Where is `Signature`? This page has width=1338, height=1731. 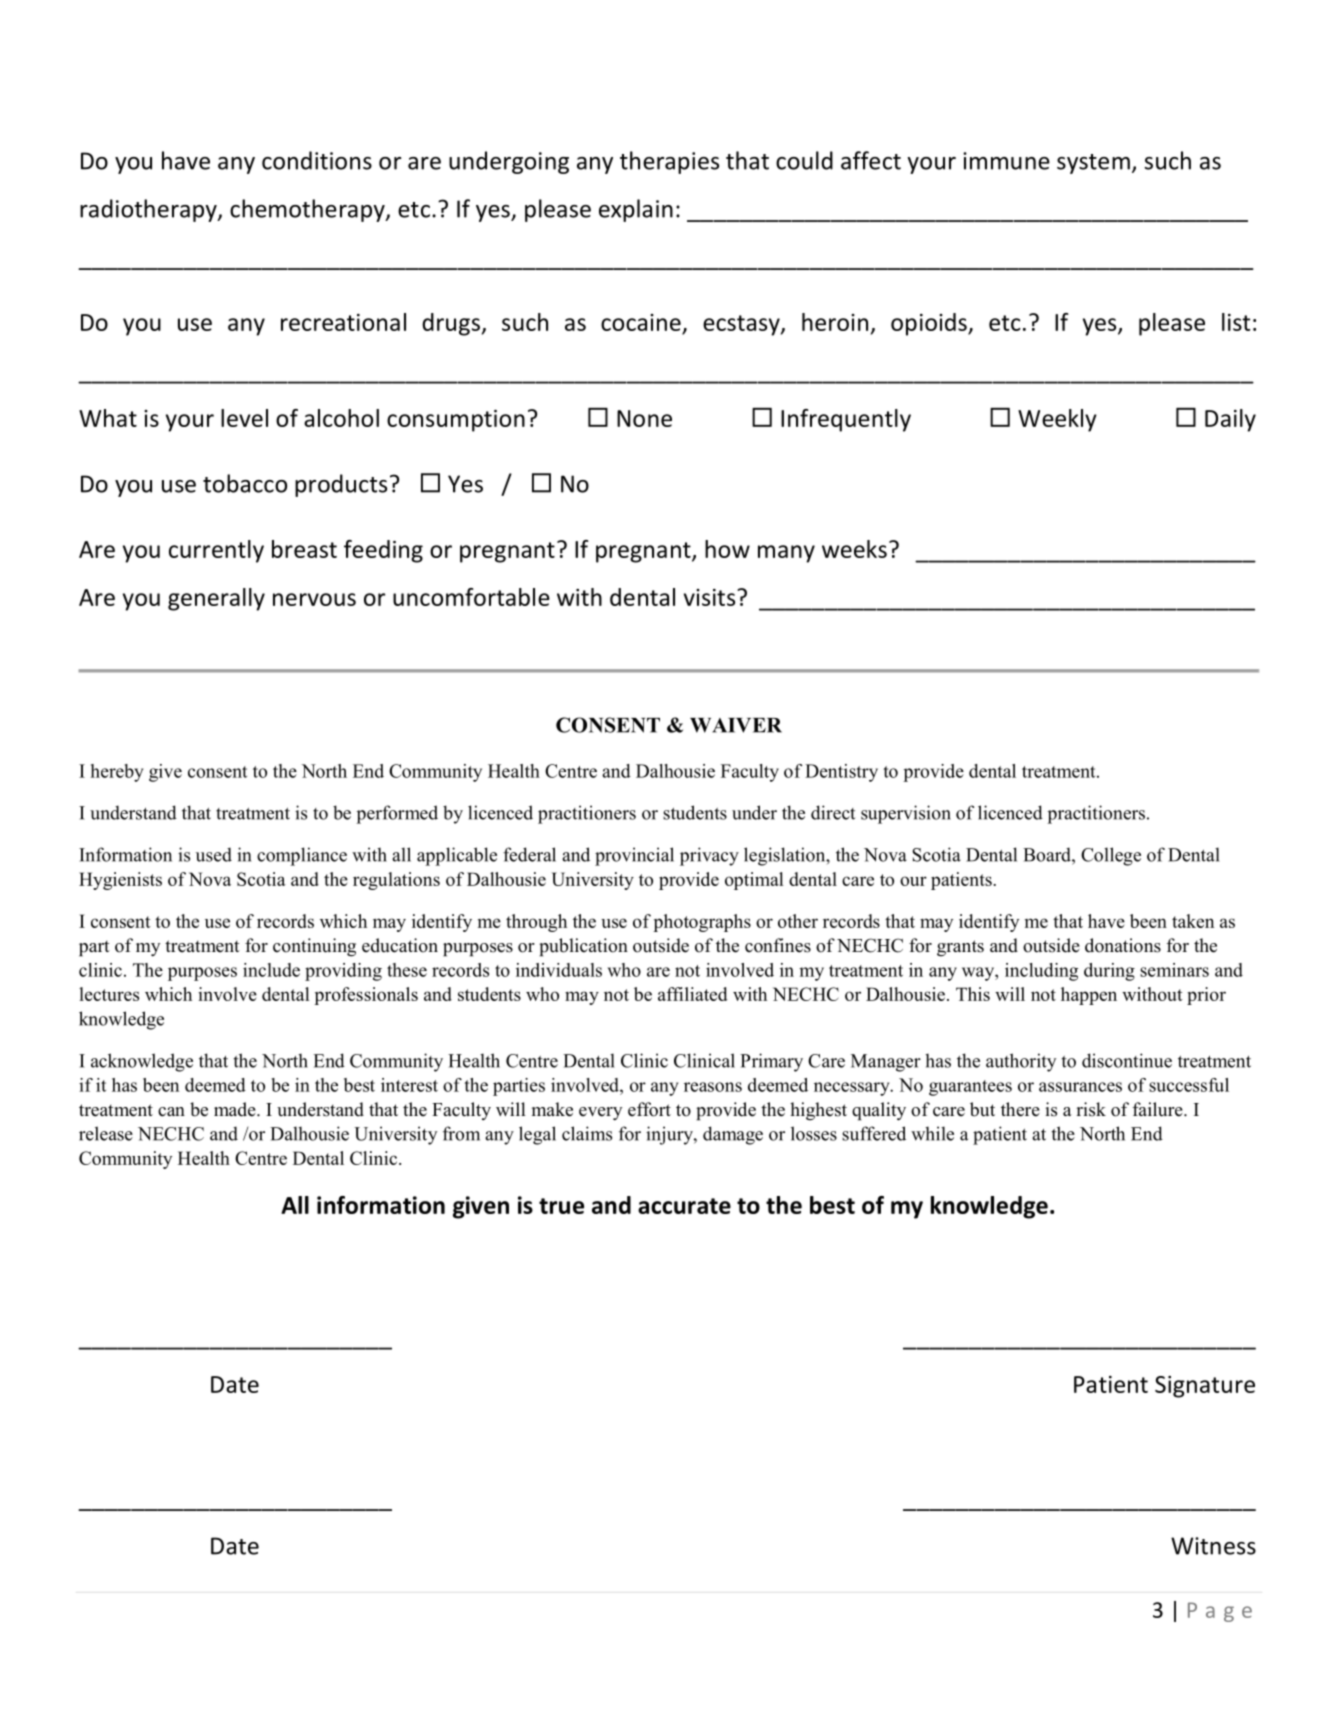 Signature is located at coordinates (1205, 1387).
